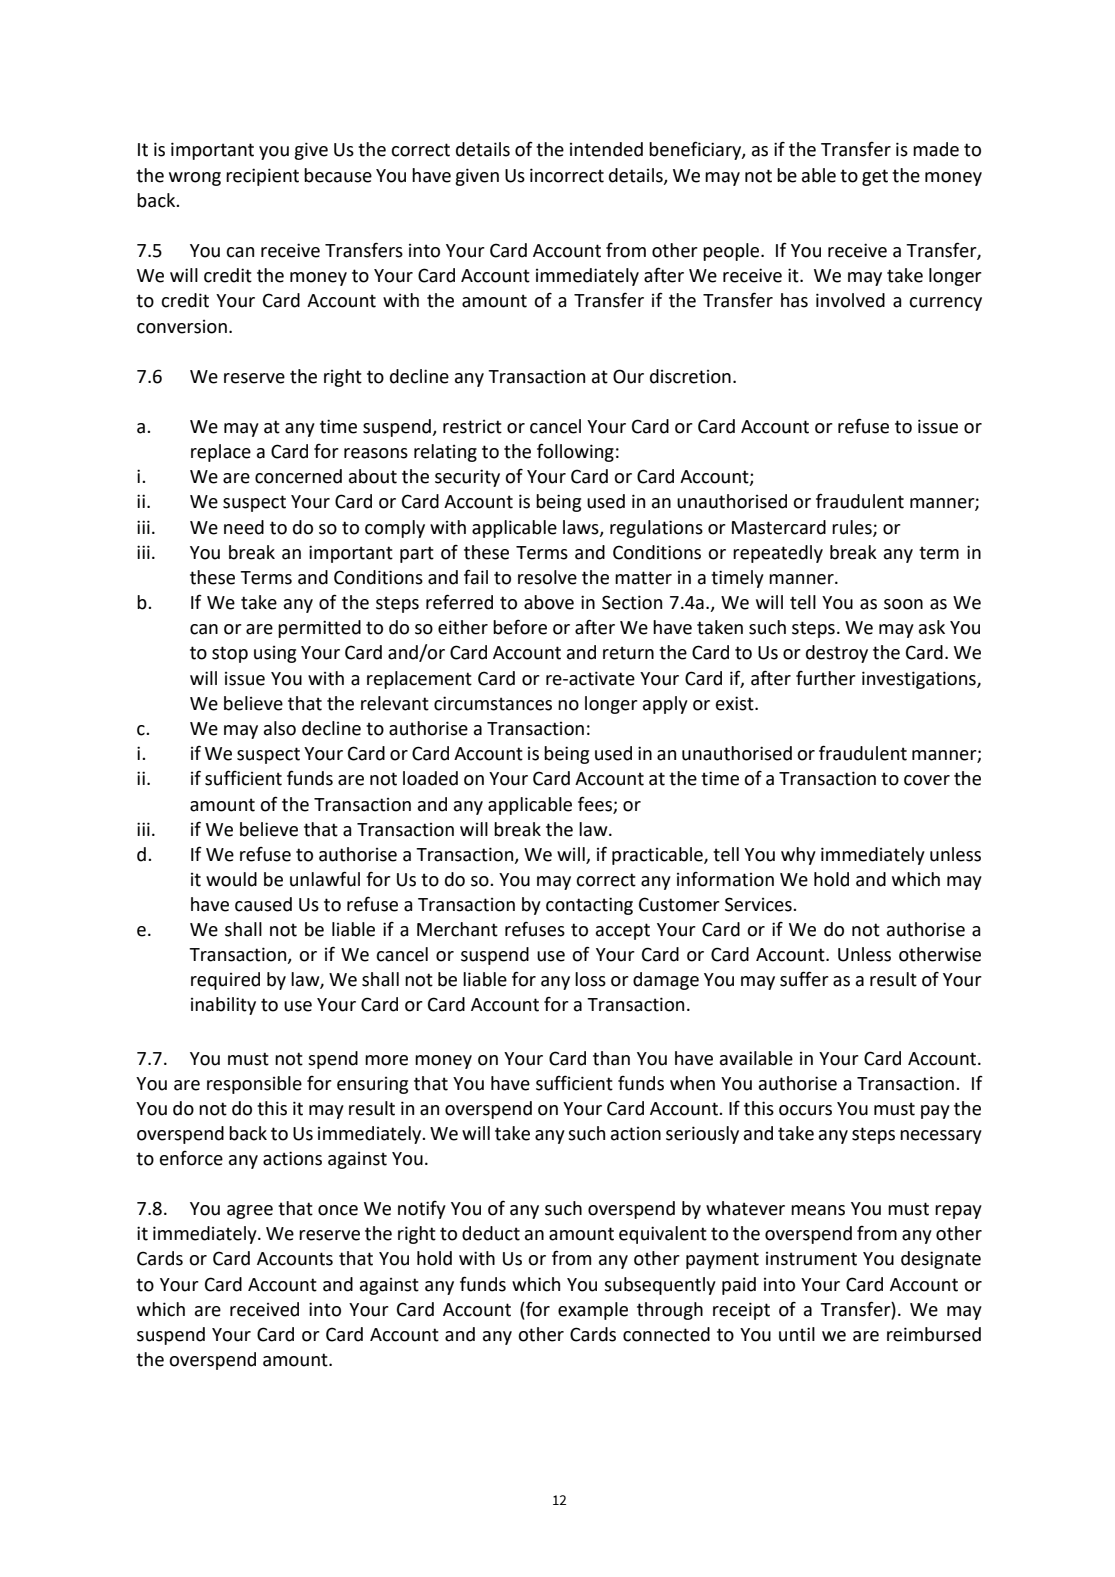 This document has height=1577, width=1115. Describe the element at coordinates (223, 1006) in the document. I see `inability` at that location.
